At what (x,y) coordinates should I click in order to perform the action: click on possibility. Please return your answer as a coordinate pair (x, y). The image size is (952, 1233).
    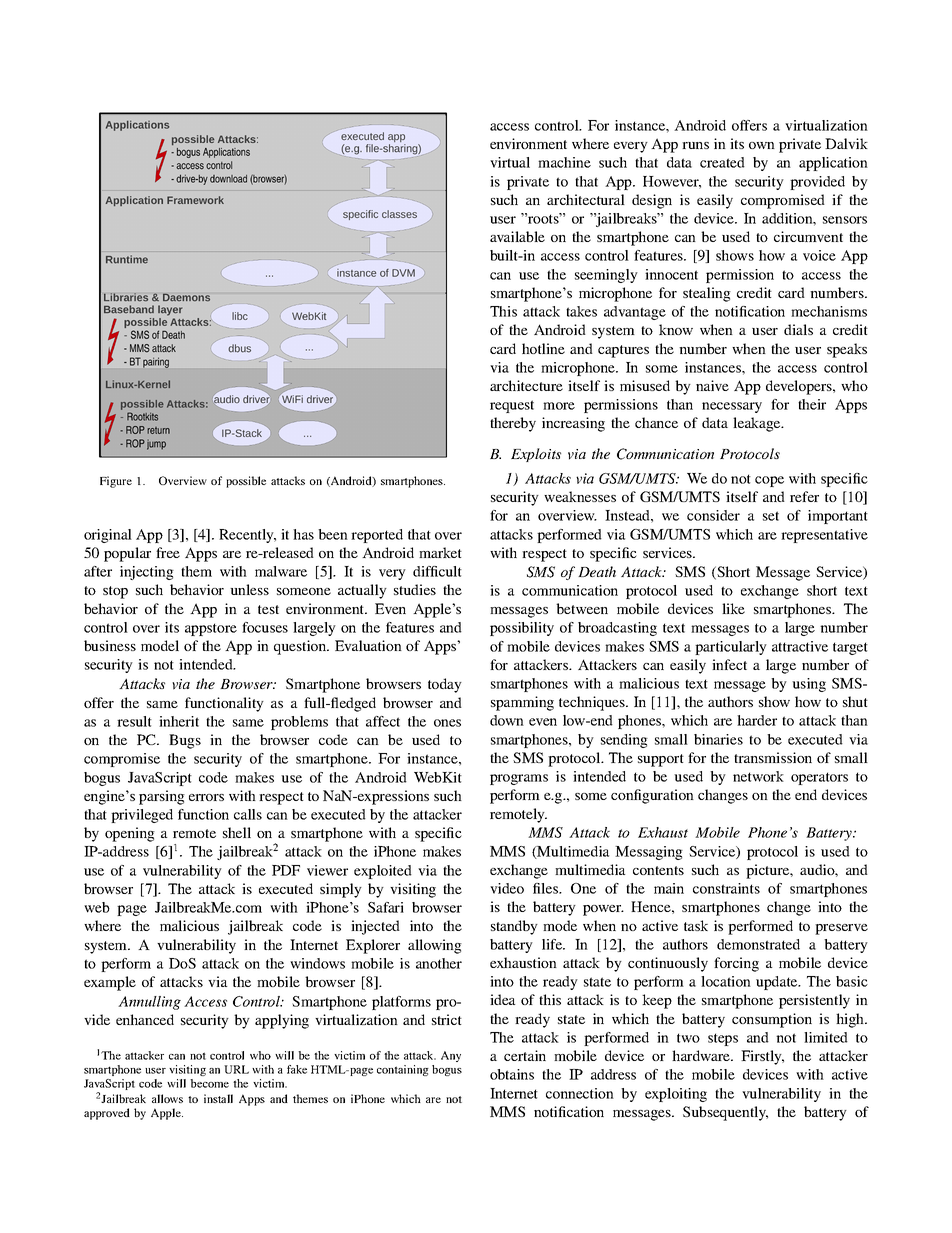
    Looking at the image, I should click on (522, 629).
